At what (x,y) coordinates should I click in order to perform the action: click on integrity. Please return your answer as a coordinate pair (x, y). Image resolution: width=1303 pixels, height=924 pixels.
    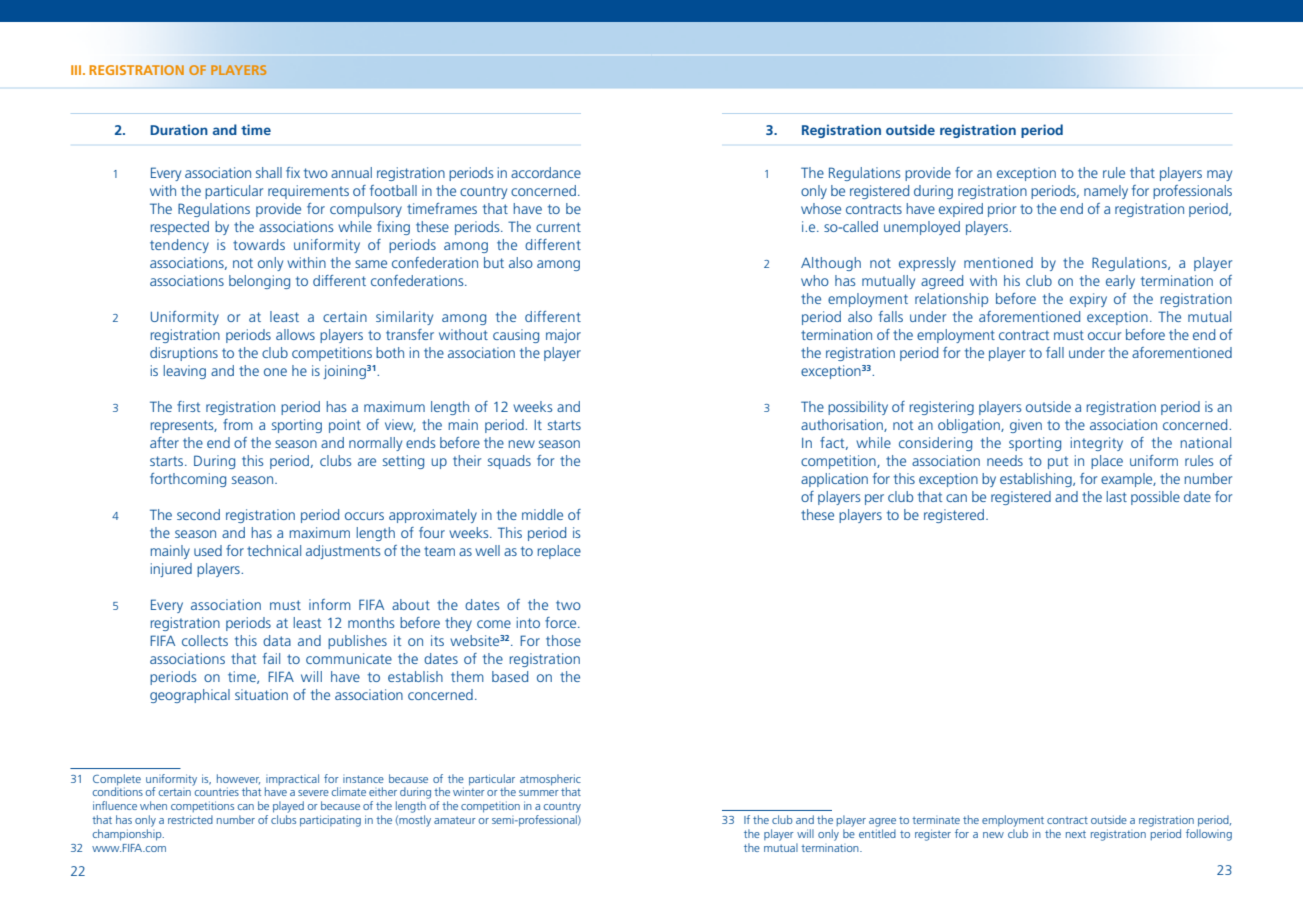
    Looking at the image, I should click on (1097, 444).
